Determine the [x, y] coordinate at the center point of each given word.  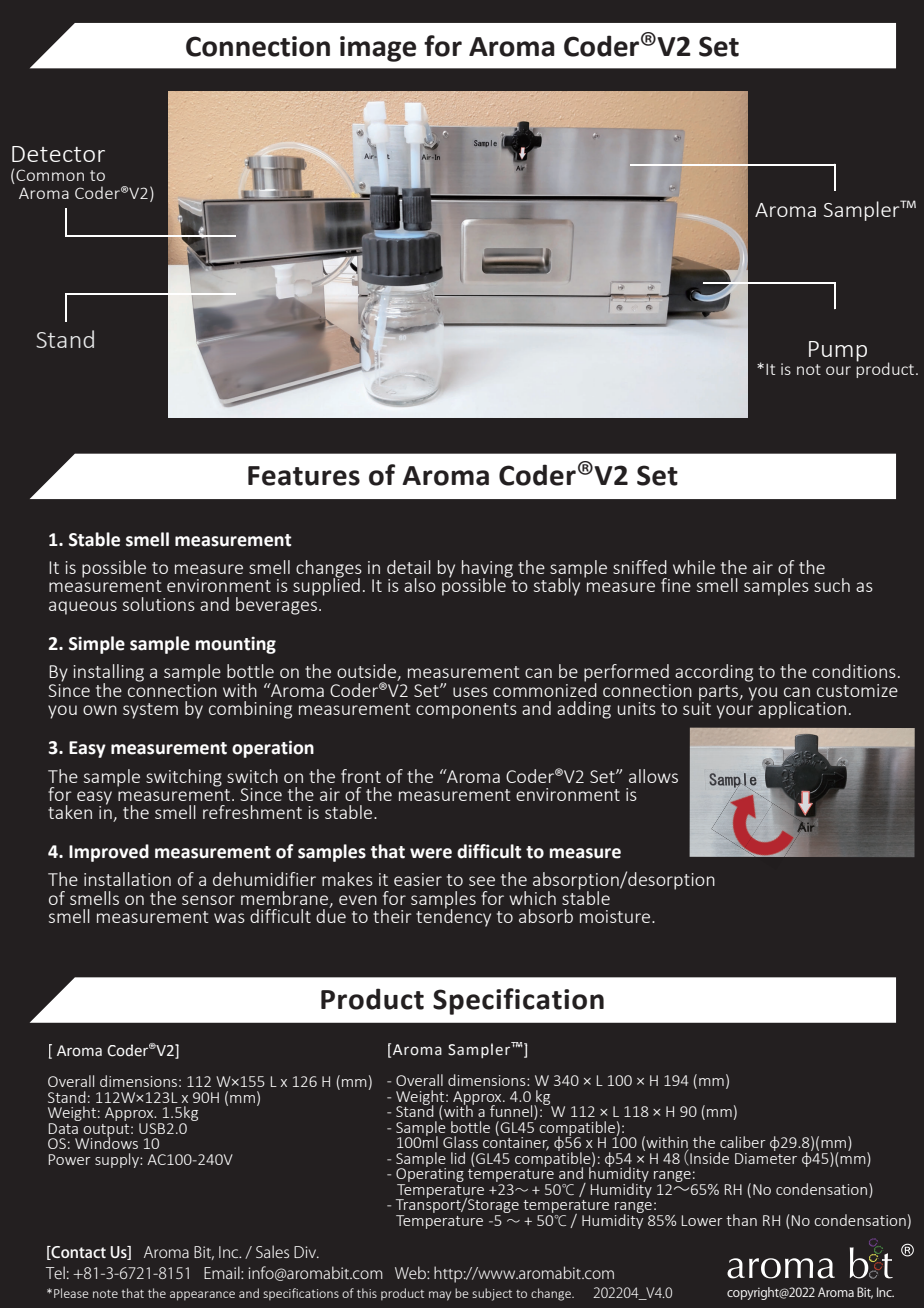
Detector [58, 154]
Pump [838, 351]
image [378, 49]
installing [108, 674]
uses [470, 692]
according [714, 673]
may [440, 1296]
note [105, 1294]
